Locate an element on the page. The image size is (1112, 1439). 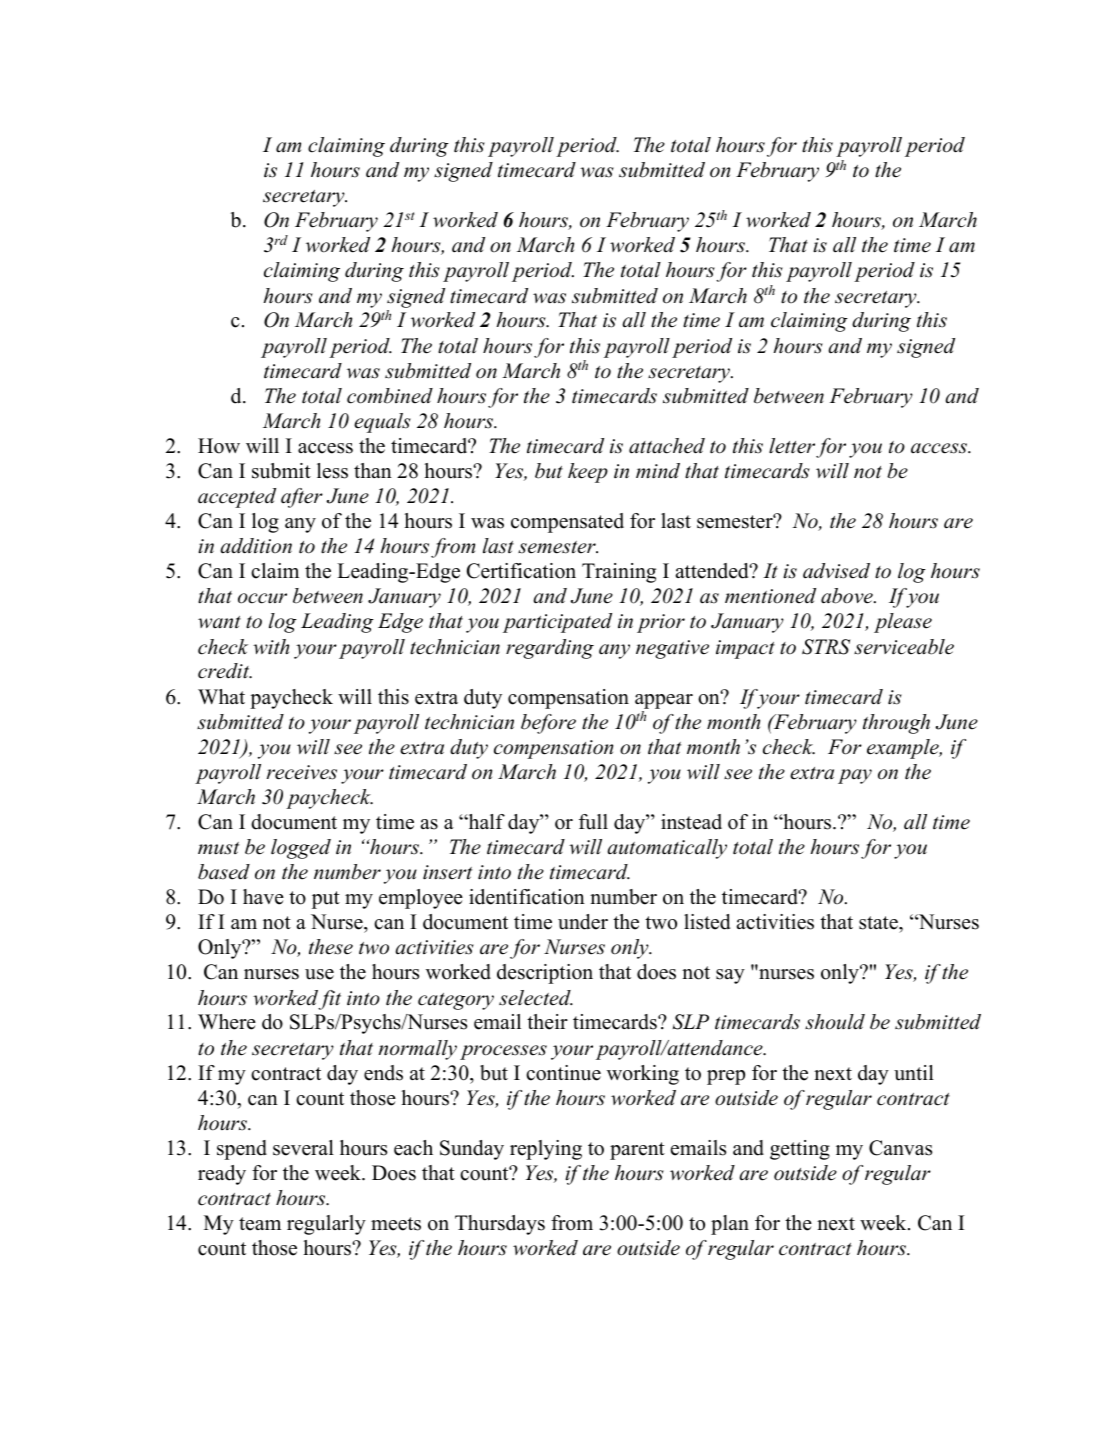
receives is located at coordinates (302, 772).
